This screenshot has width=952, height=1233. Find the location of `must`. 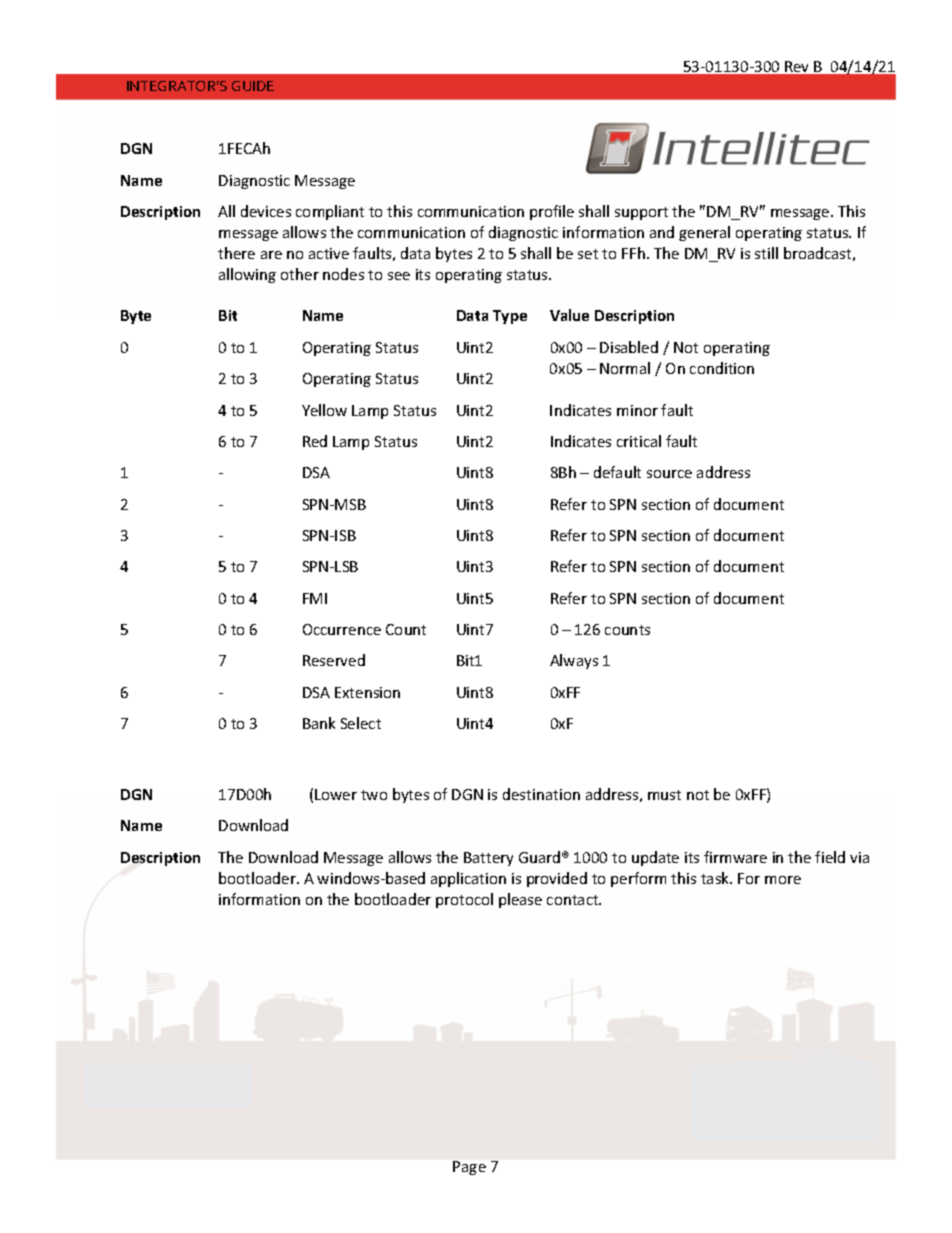

must is located at coordinates (664, 795).
